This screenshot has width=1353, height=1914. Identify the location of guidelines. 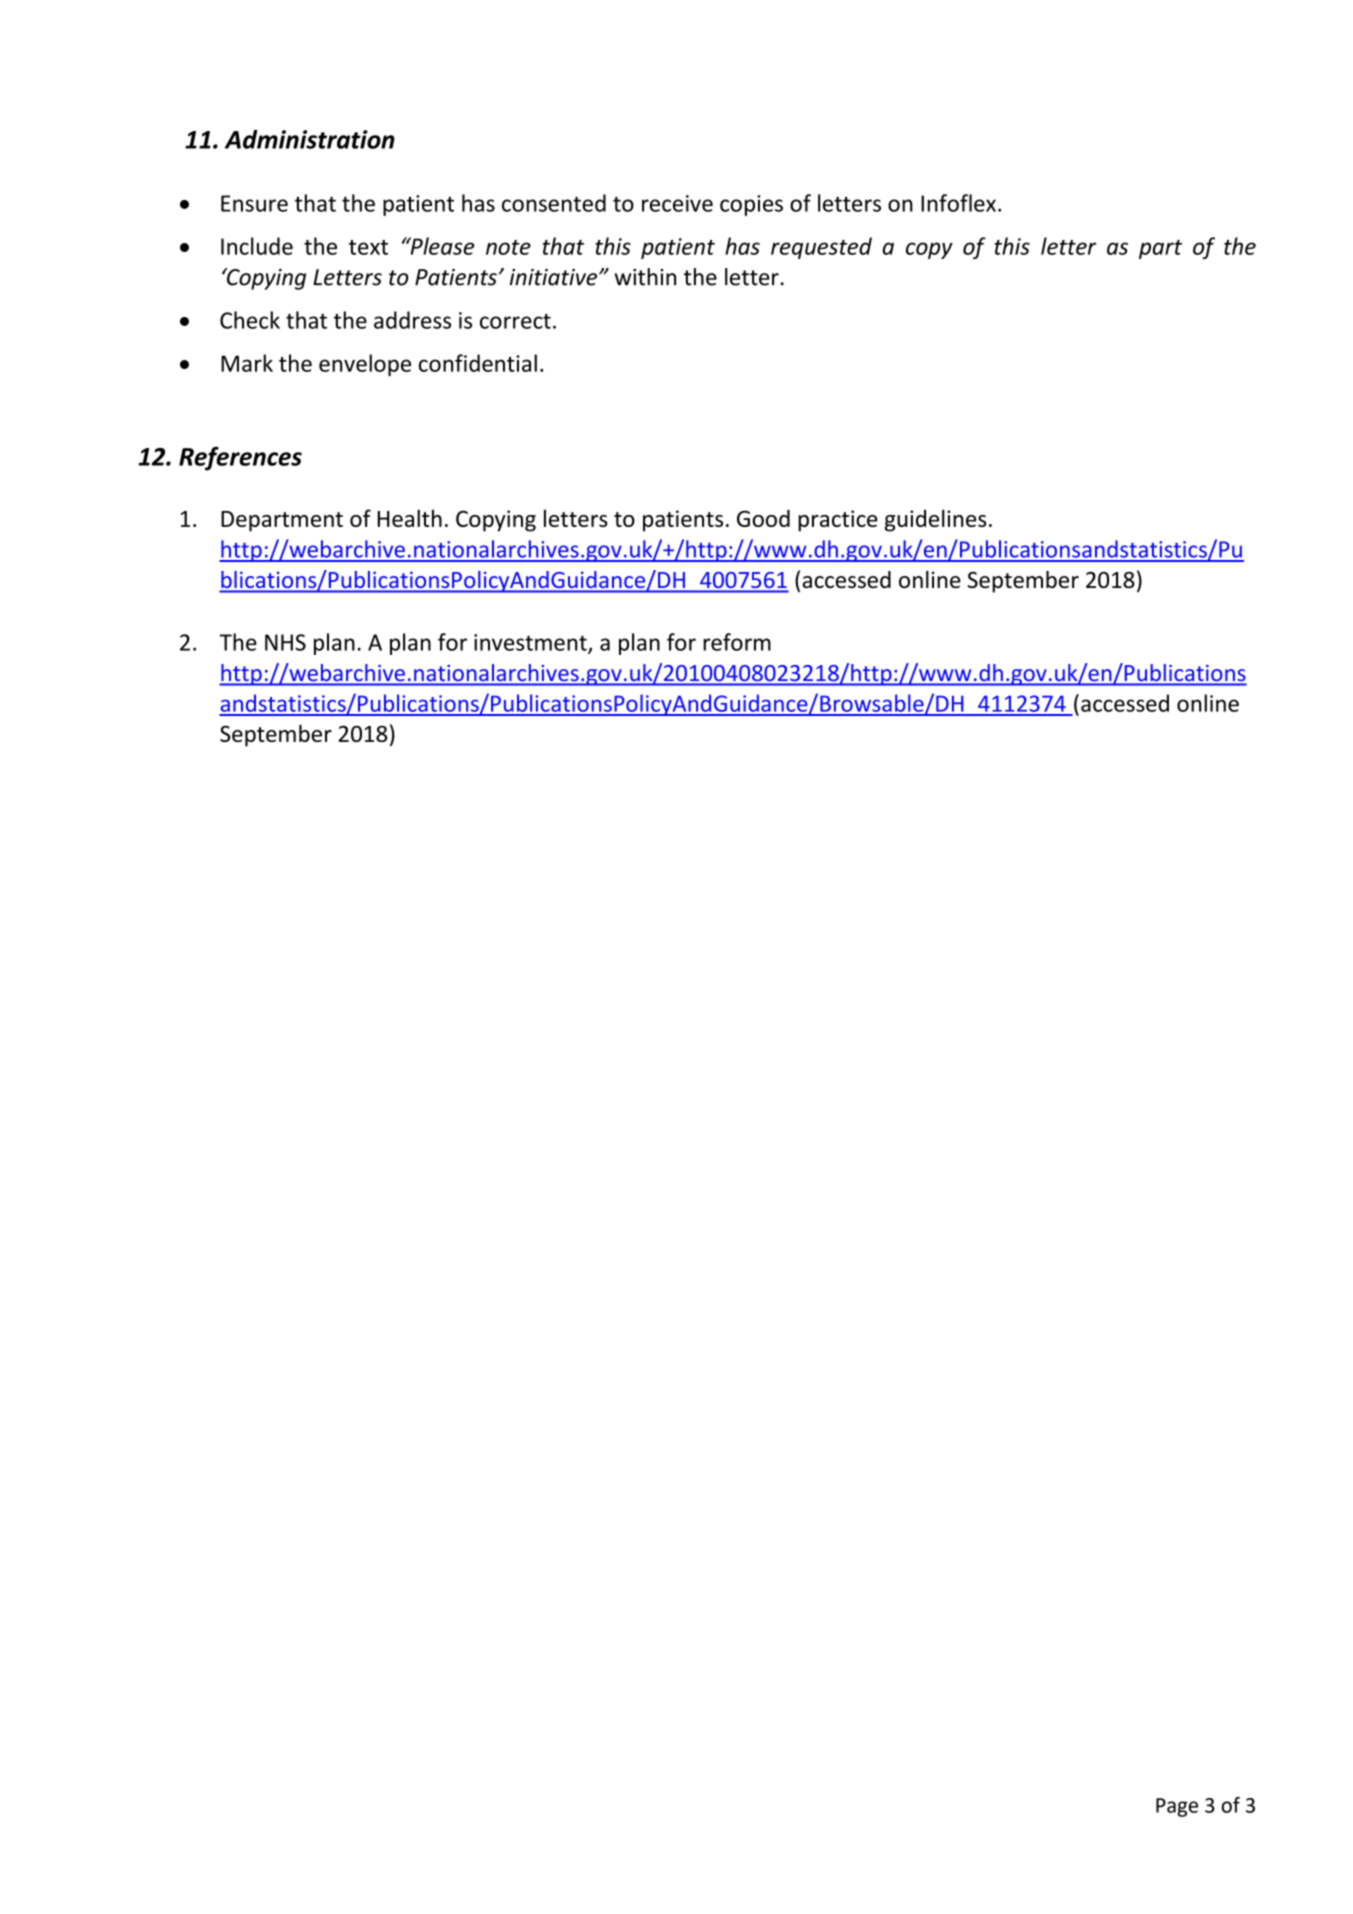
(935, 520).
